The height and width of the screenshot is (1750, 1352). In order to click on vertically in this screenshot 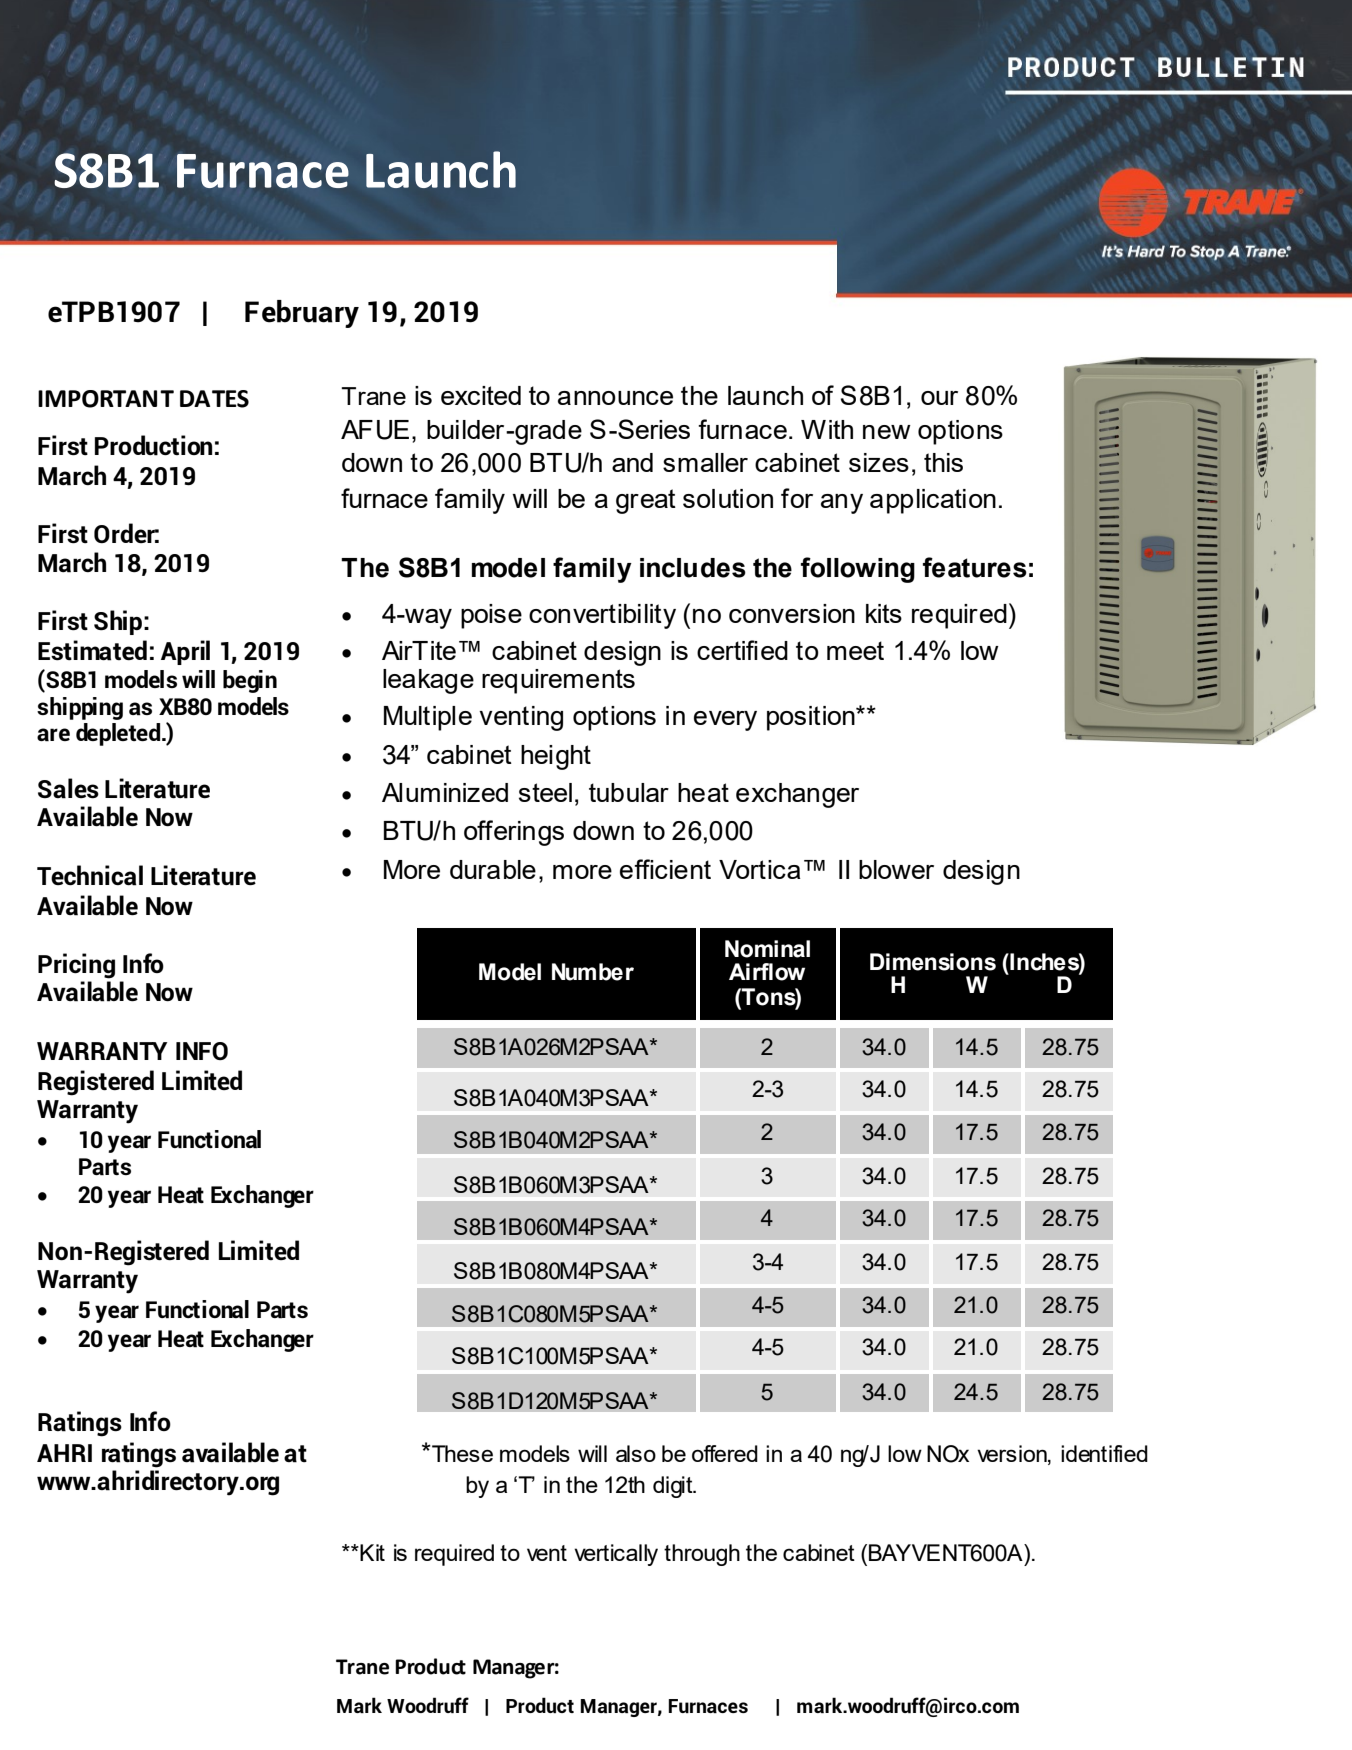, I will do `click(616, 1555)`.
